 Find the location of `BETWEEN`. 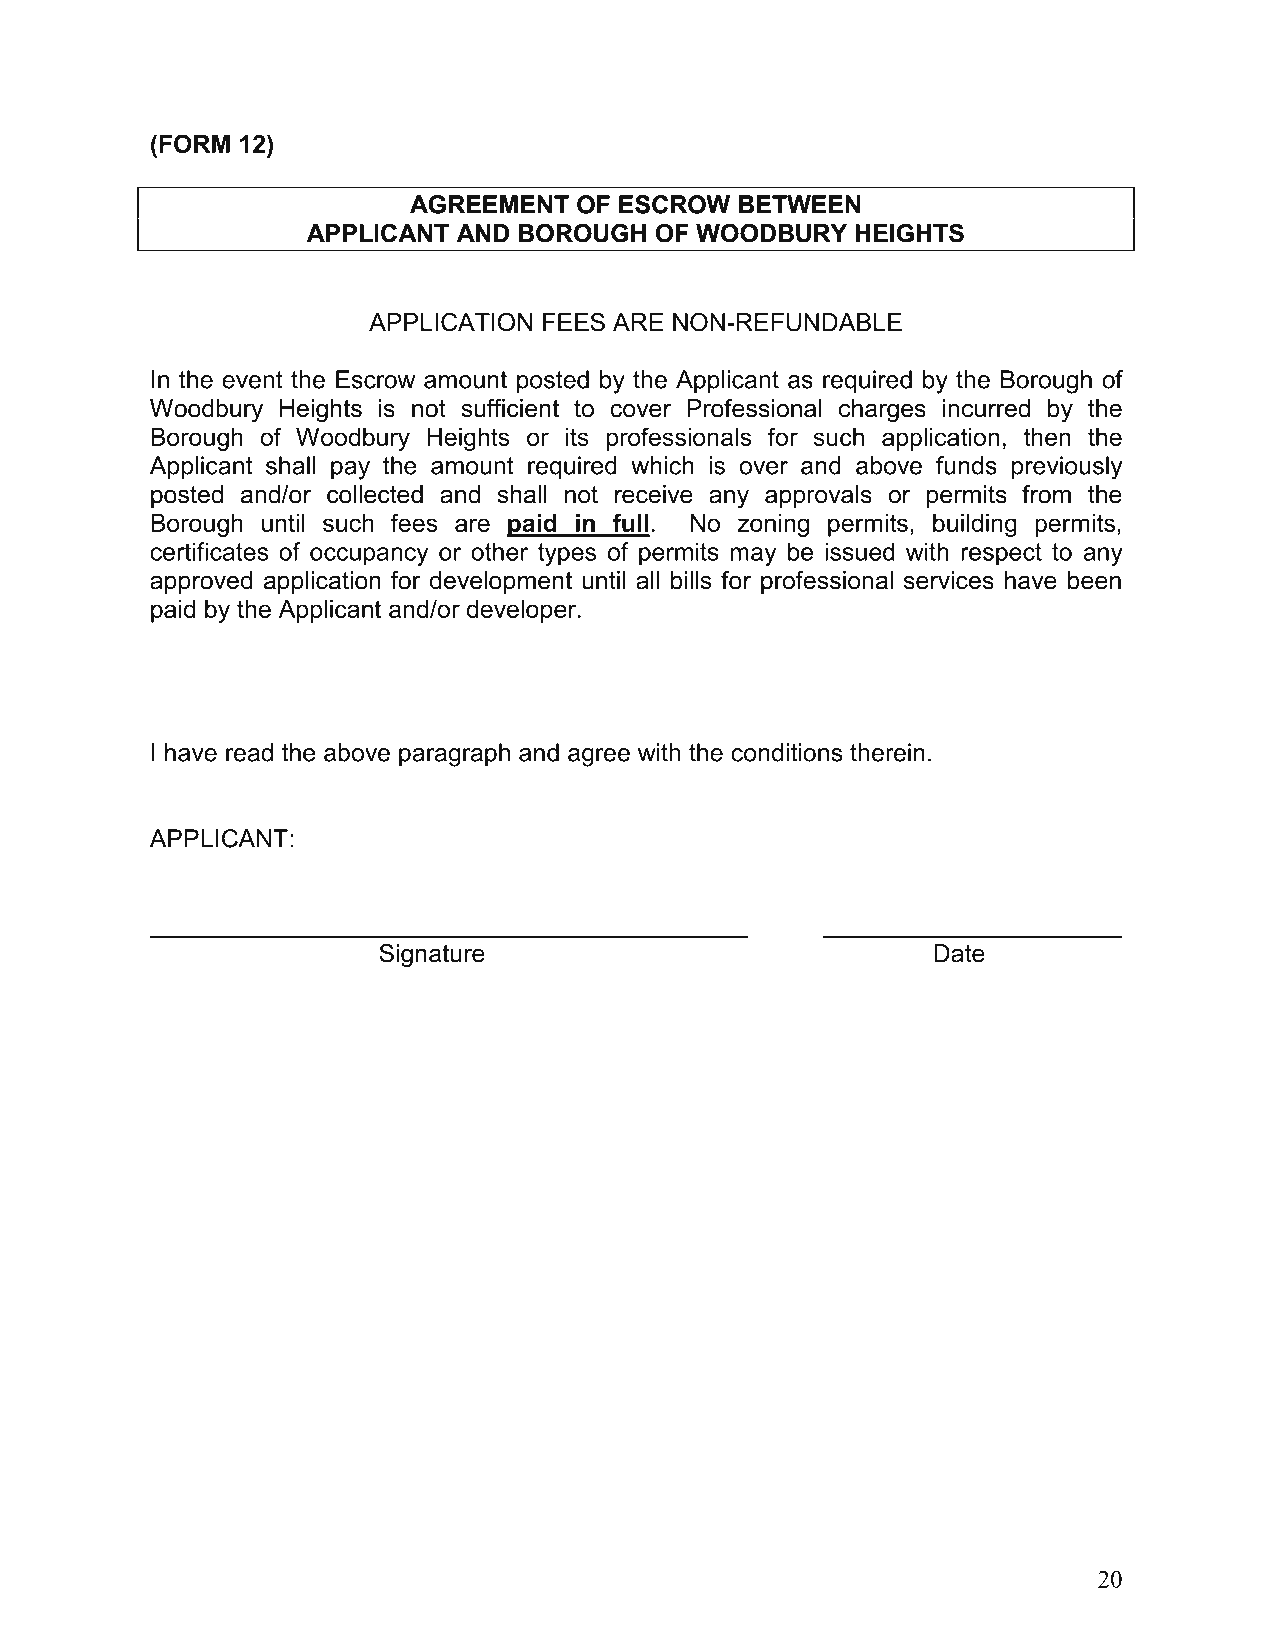

BETWEEN is located at coordinates (799, 204).
